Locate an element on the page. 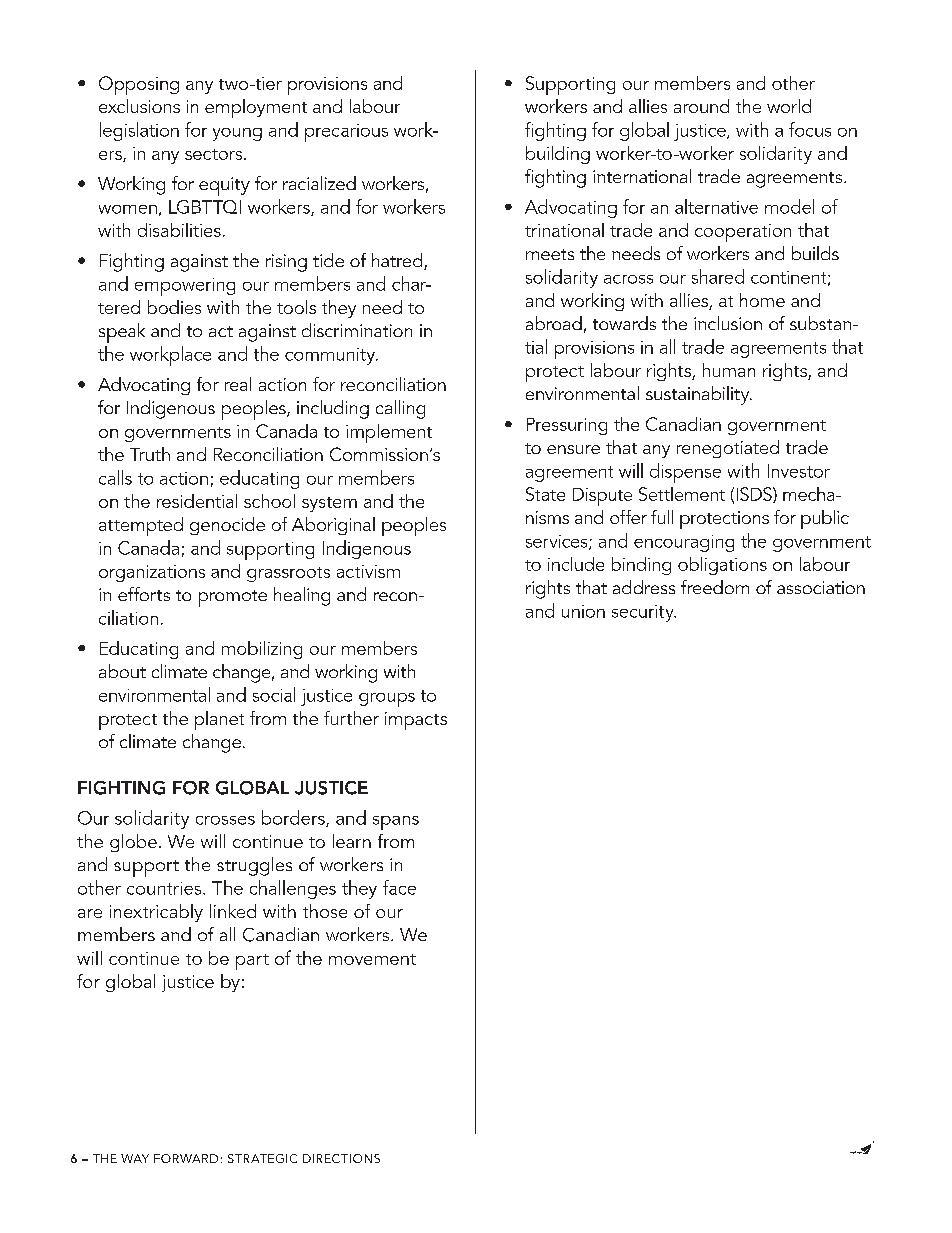  impacts is located at coordinates (416, 721).
